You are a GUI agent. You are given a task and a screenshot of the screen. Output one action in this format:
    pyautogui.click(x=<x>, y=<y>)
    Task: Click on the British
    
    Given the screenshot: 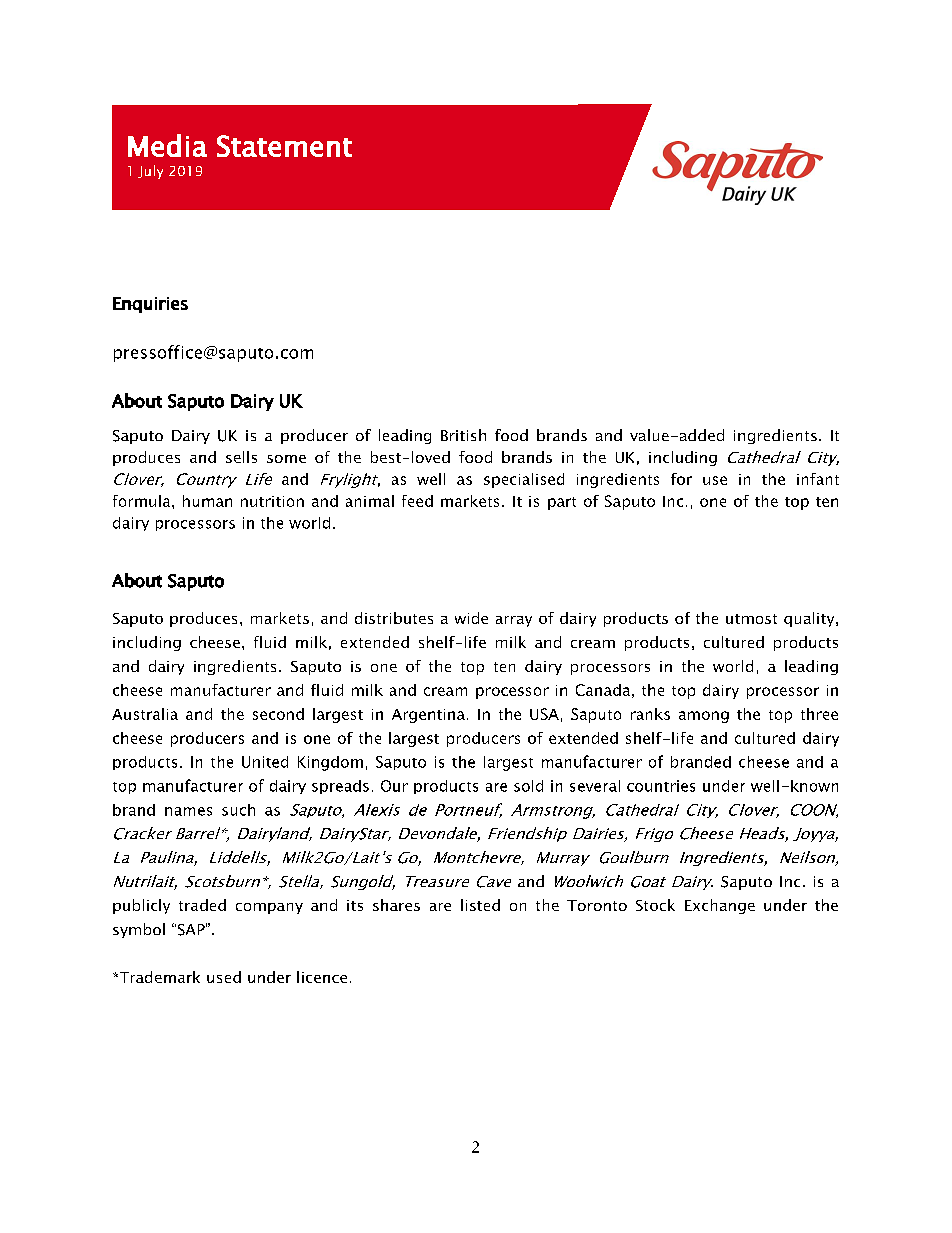 What is the action you would take?
    pyautogui.click(x=463, y=435)
